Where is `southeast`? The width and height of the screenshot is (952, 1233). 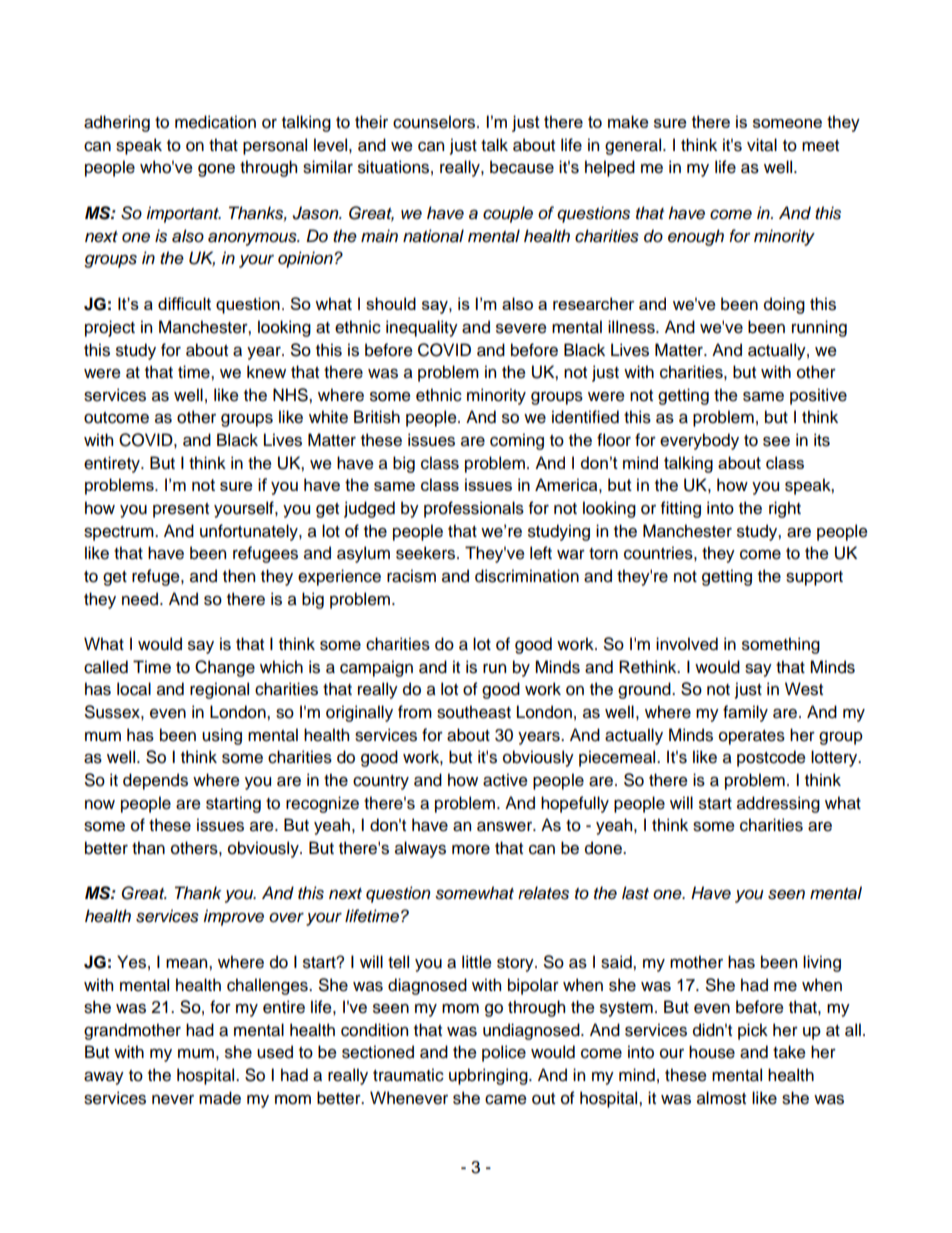
southeast is located at coordinates (474, 712).
